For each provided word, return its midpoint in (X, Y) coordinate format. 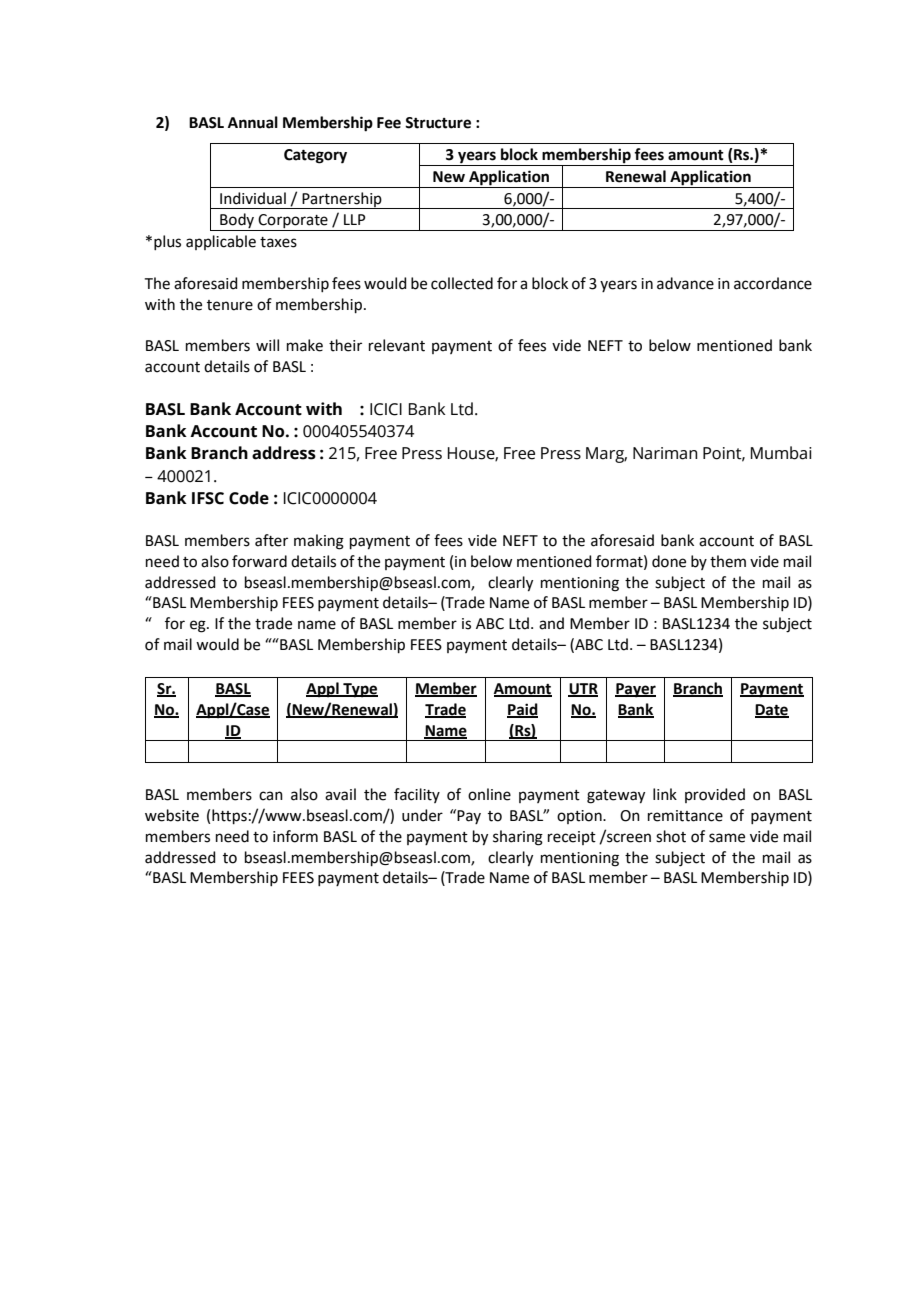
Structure (438, 123)
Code (249, 498)
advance (685, 283)
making (319, 542)
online (489, 794)
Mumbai (781, 453)
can (271, 796)
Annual (253, 122)
